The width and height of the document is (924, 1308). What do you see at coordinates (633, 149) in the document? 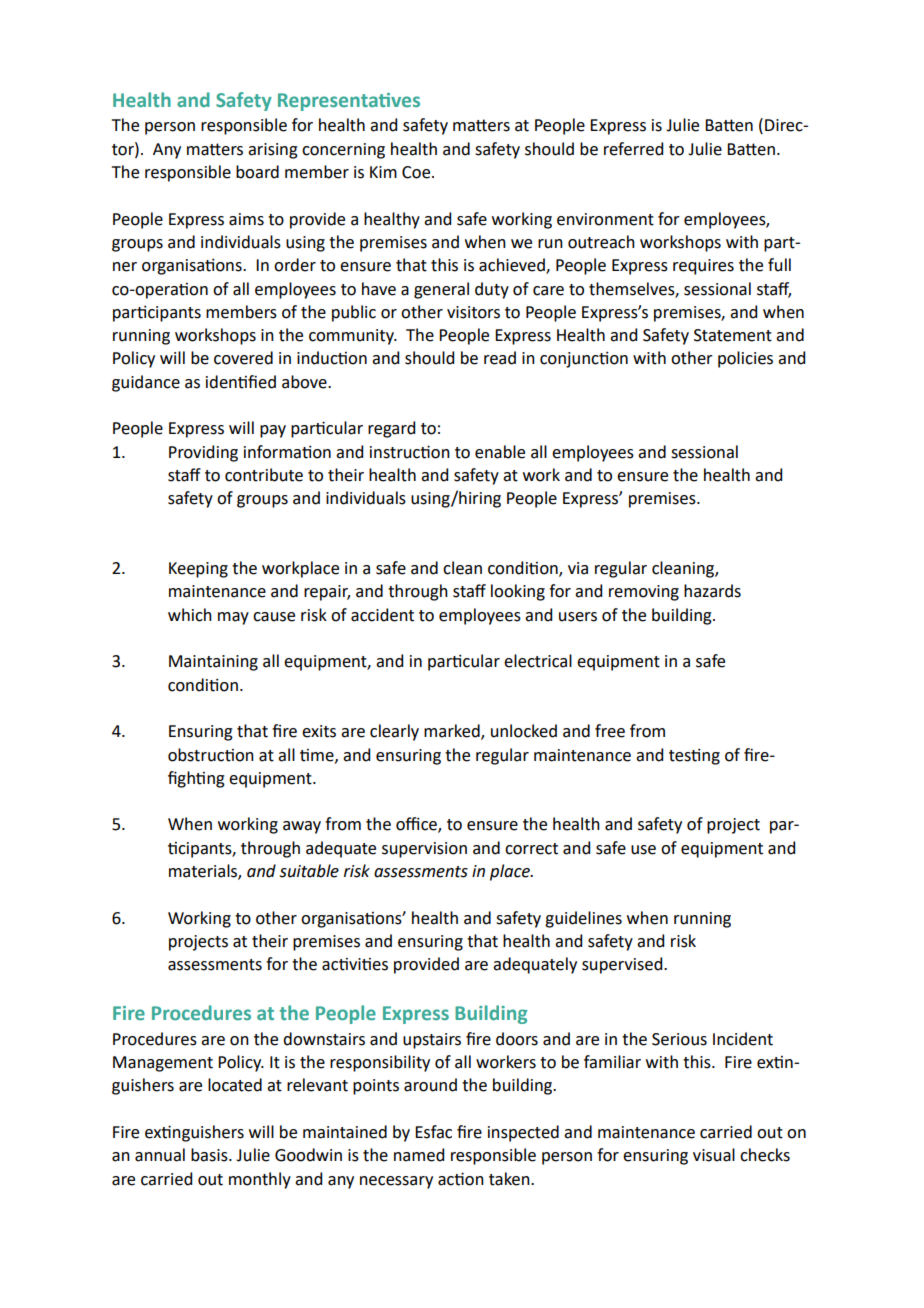
I see `referred` at bounding box center [633, 149].
